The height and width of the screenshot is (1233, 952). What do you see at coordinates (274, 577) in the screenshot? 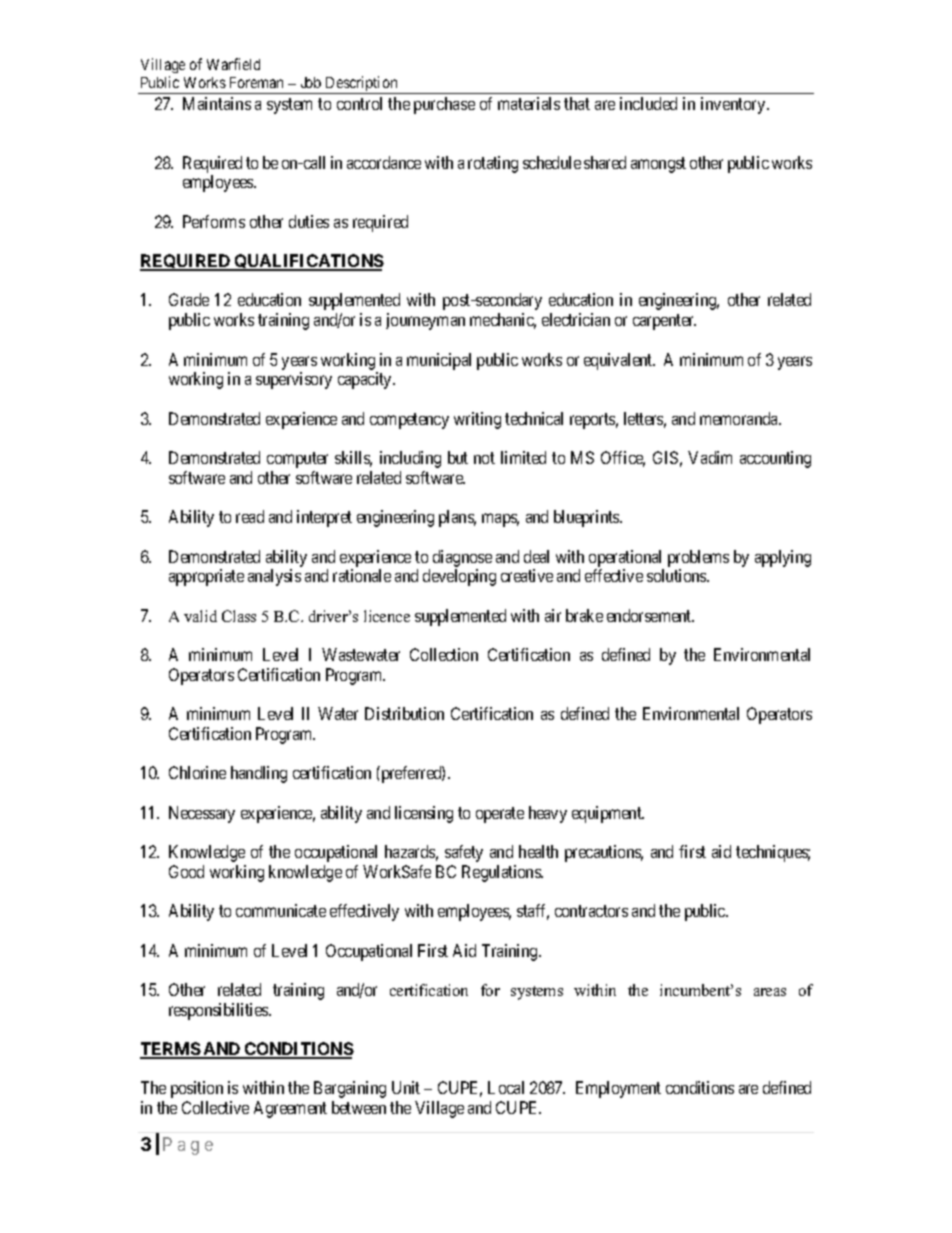
I see `analysis` at bounding box center [274, 577].
